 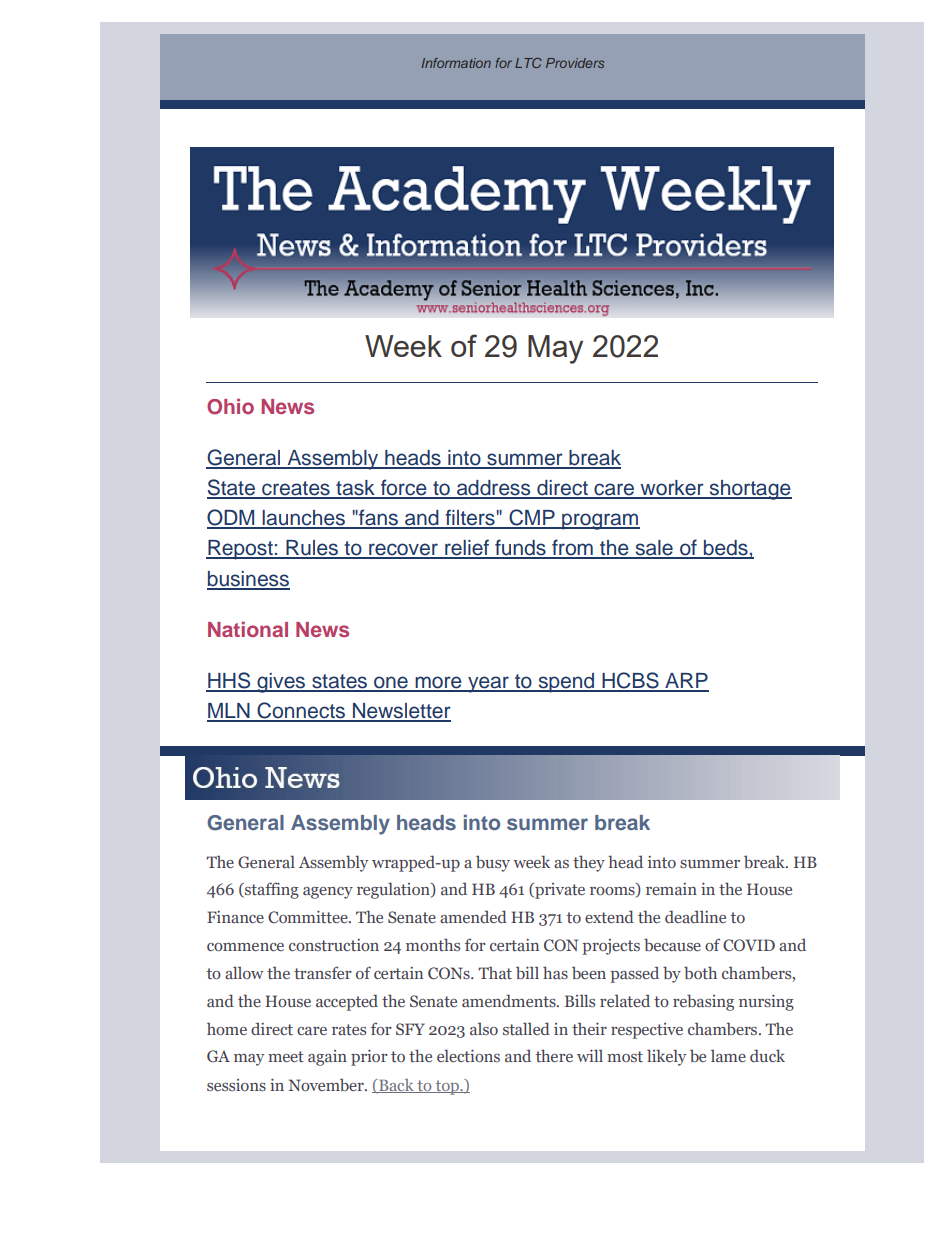 I want to click on lame, so click(x=728, y=1055).
